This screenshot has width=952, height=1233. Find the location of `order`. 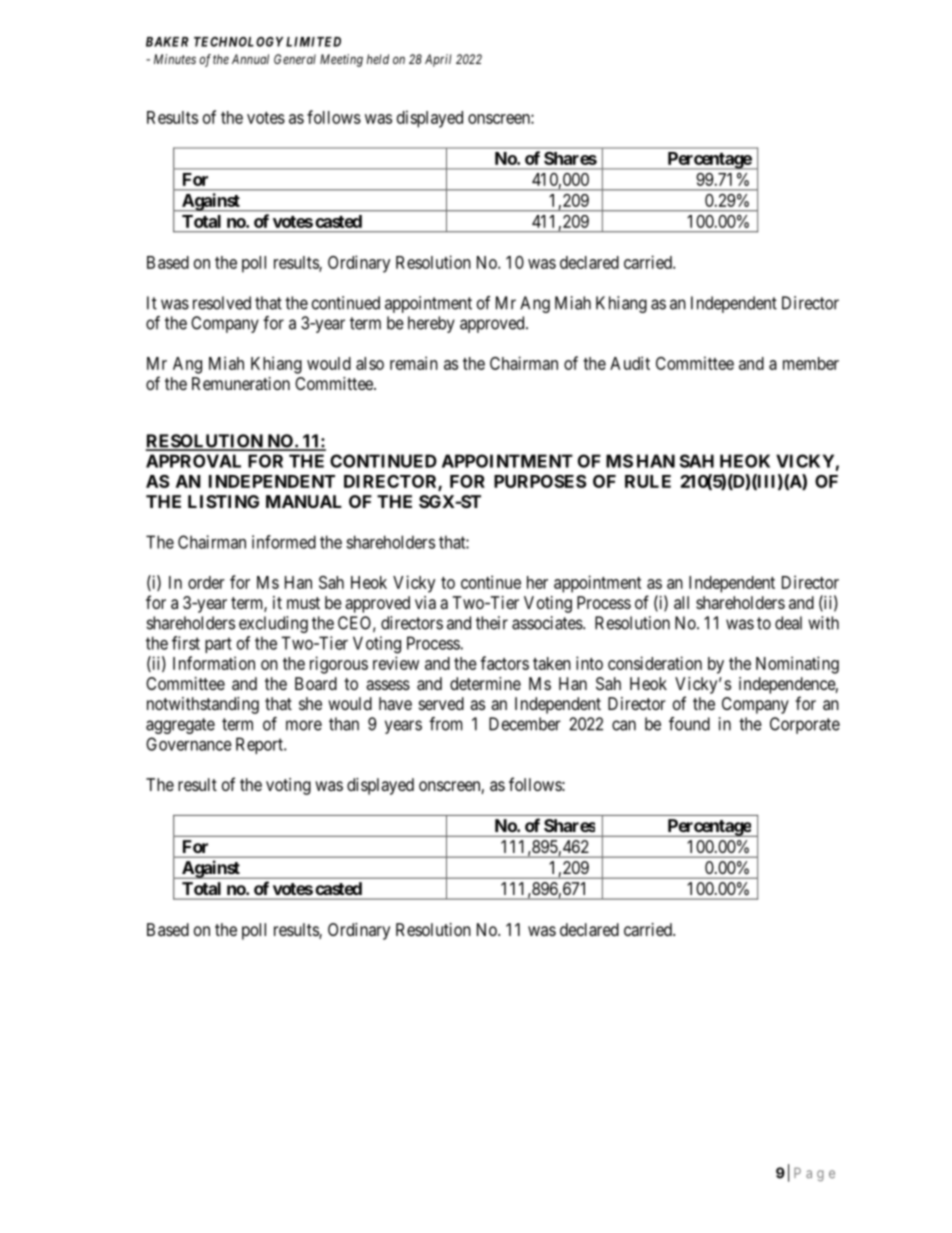

order is located at coordinates (206, 582).
